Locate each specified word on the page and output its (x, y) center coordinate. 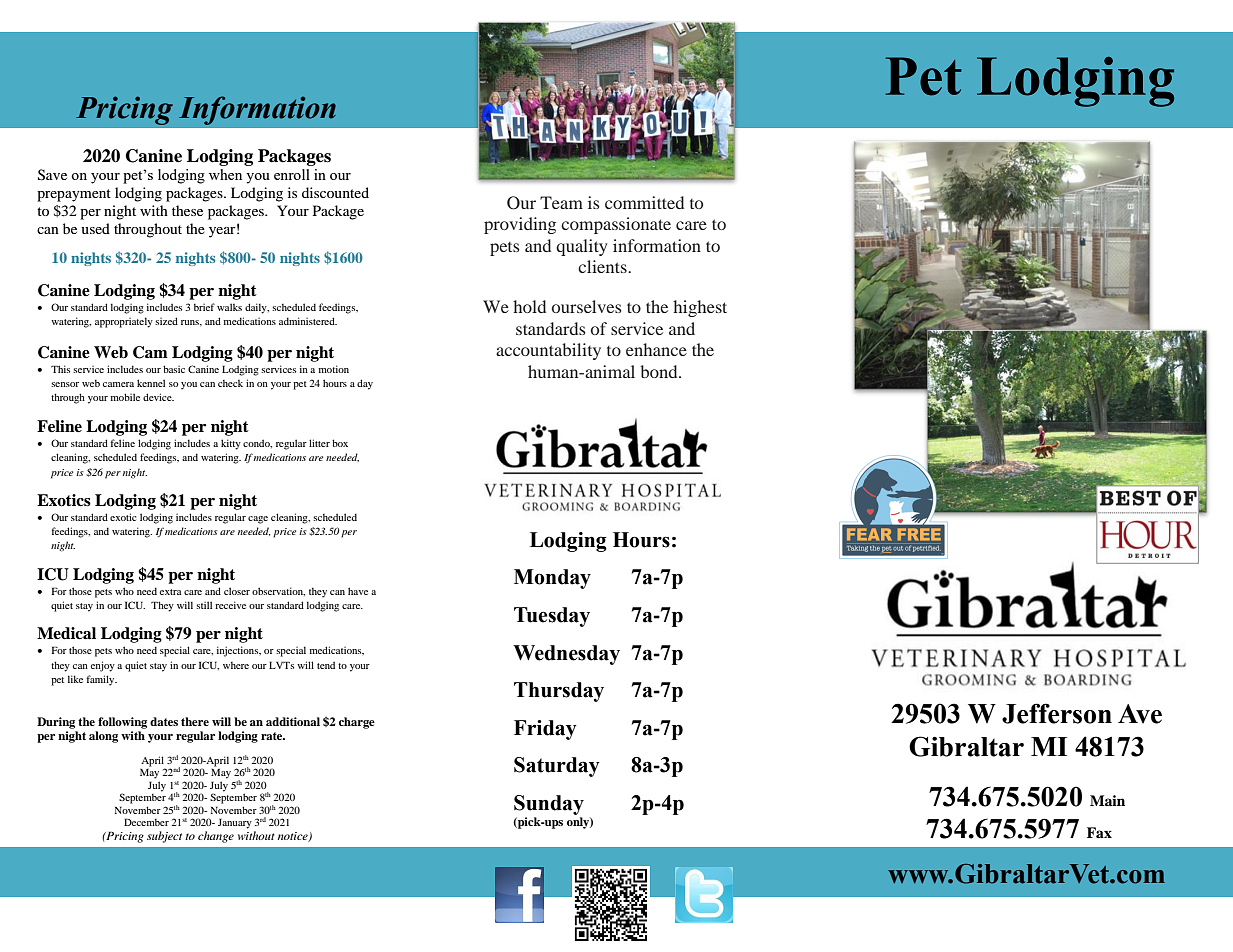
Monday (552, 579)
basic (174, 369)
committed (644, 202)
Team (561, 202)
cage (258, 520)
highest (700, 308)
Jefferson (1057, 713)
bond (660, 371)
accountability (548, 351)
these (187, 210)
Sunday (549, 805)
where (236, 665)
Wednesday (566, 655)
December (146, 822)
